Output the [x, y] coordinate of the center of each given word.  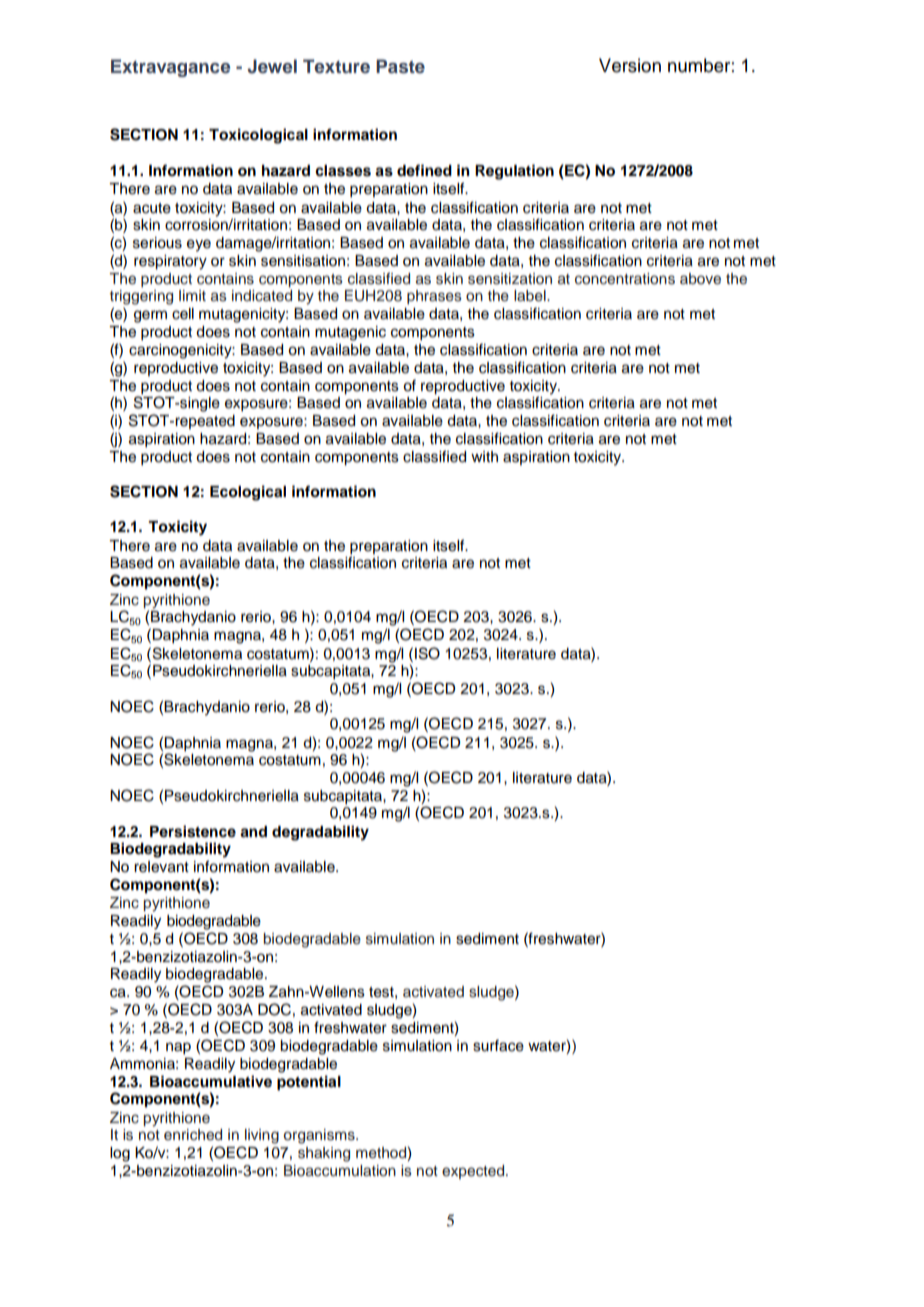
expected [474, 1172]
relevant [161, 867]
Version [630, 65]
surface [498, 1046]
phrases [434, 297]
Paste [400, 66]
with [484, 456]
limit [192, 295]
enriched [193, 1135]
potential [309, 1083]
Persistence [193, 831]
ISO [427, 653]
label [531, 296]
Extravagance [170, 68]
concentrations [625, 279]
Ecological [248, 493]
